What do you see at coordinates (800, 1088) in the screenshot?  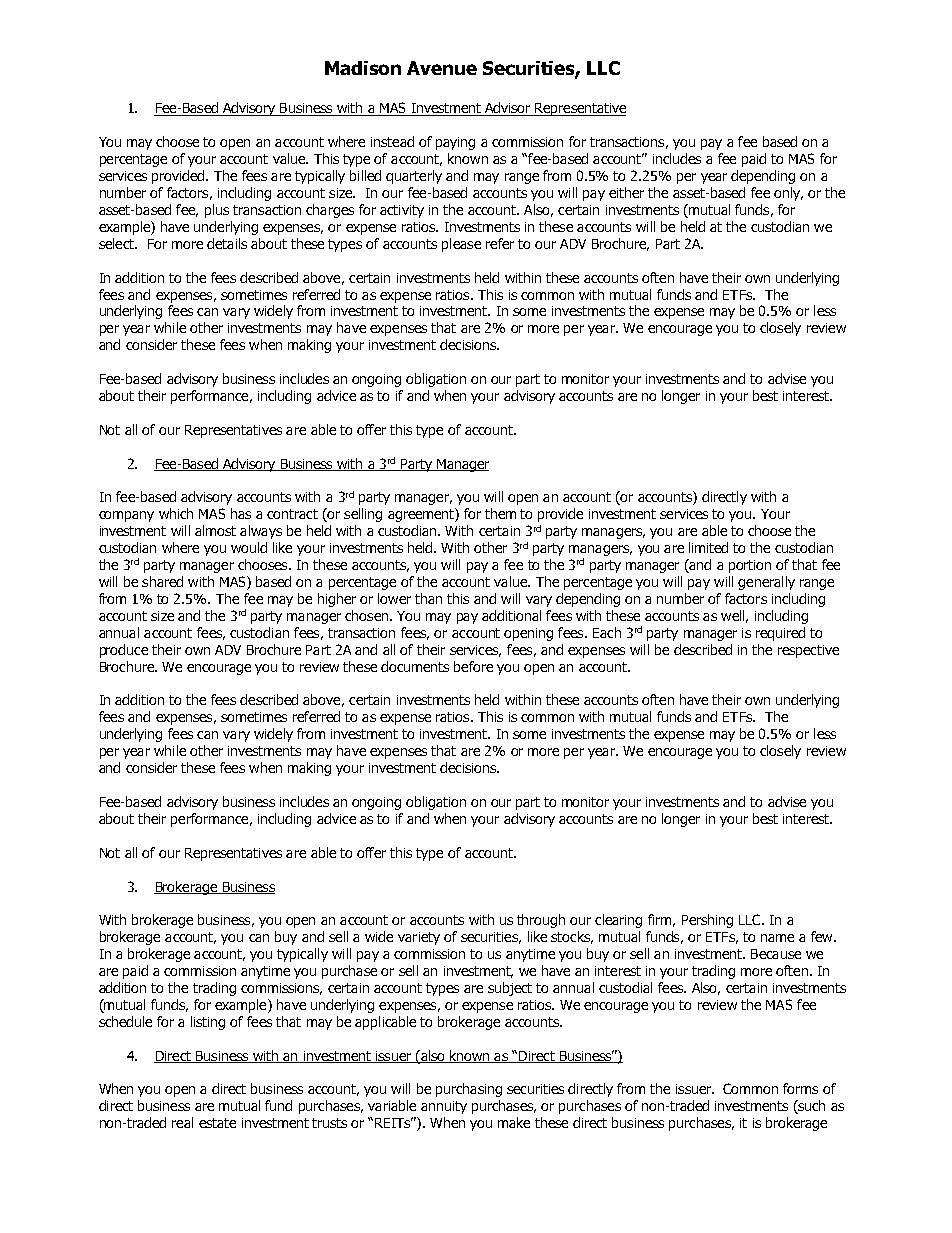 I see `forms` at bounding box center [800, 1088].
